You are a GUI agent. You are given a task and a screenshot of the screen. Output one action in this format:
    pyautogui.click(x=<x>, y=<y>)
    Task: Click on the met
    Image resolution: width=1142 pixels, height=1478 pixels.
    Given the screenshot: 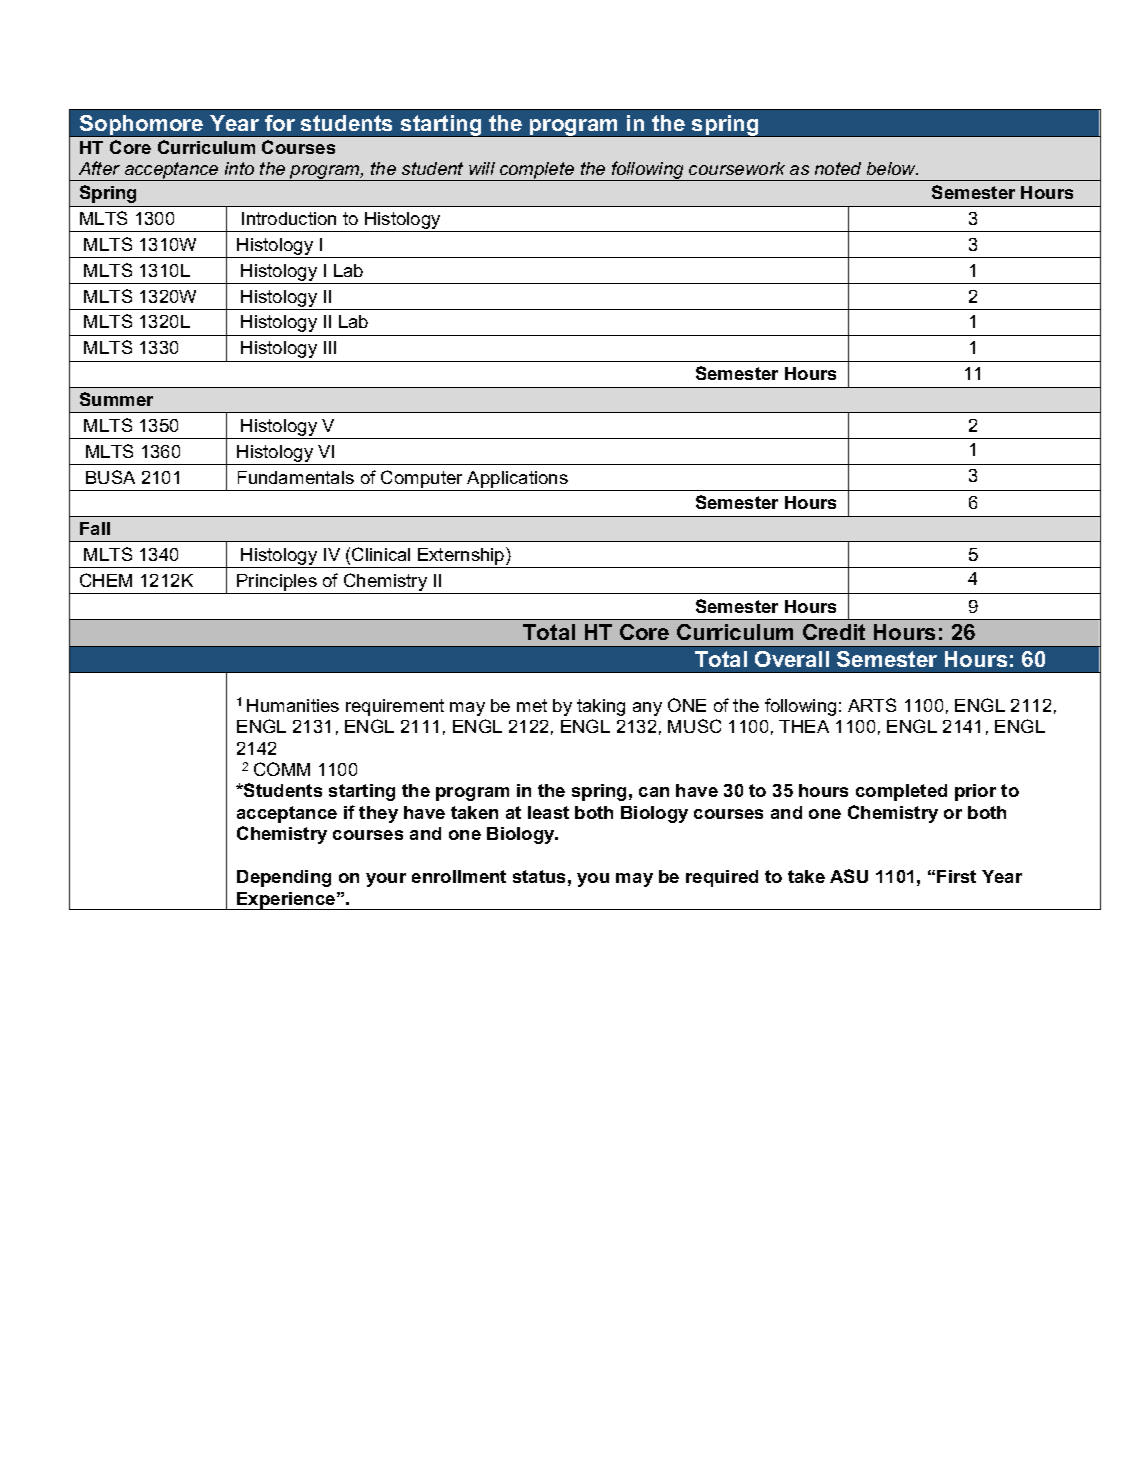 What is the action you would take?
    pyautogui.click(x=532, y=705)
